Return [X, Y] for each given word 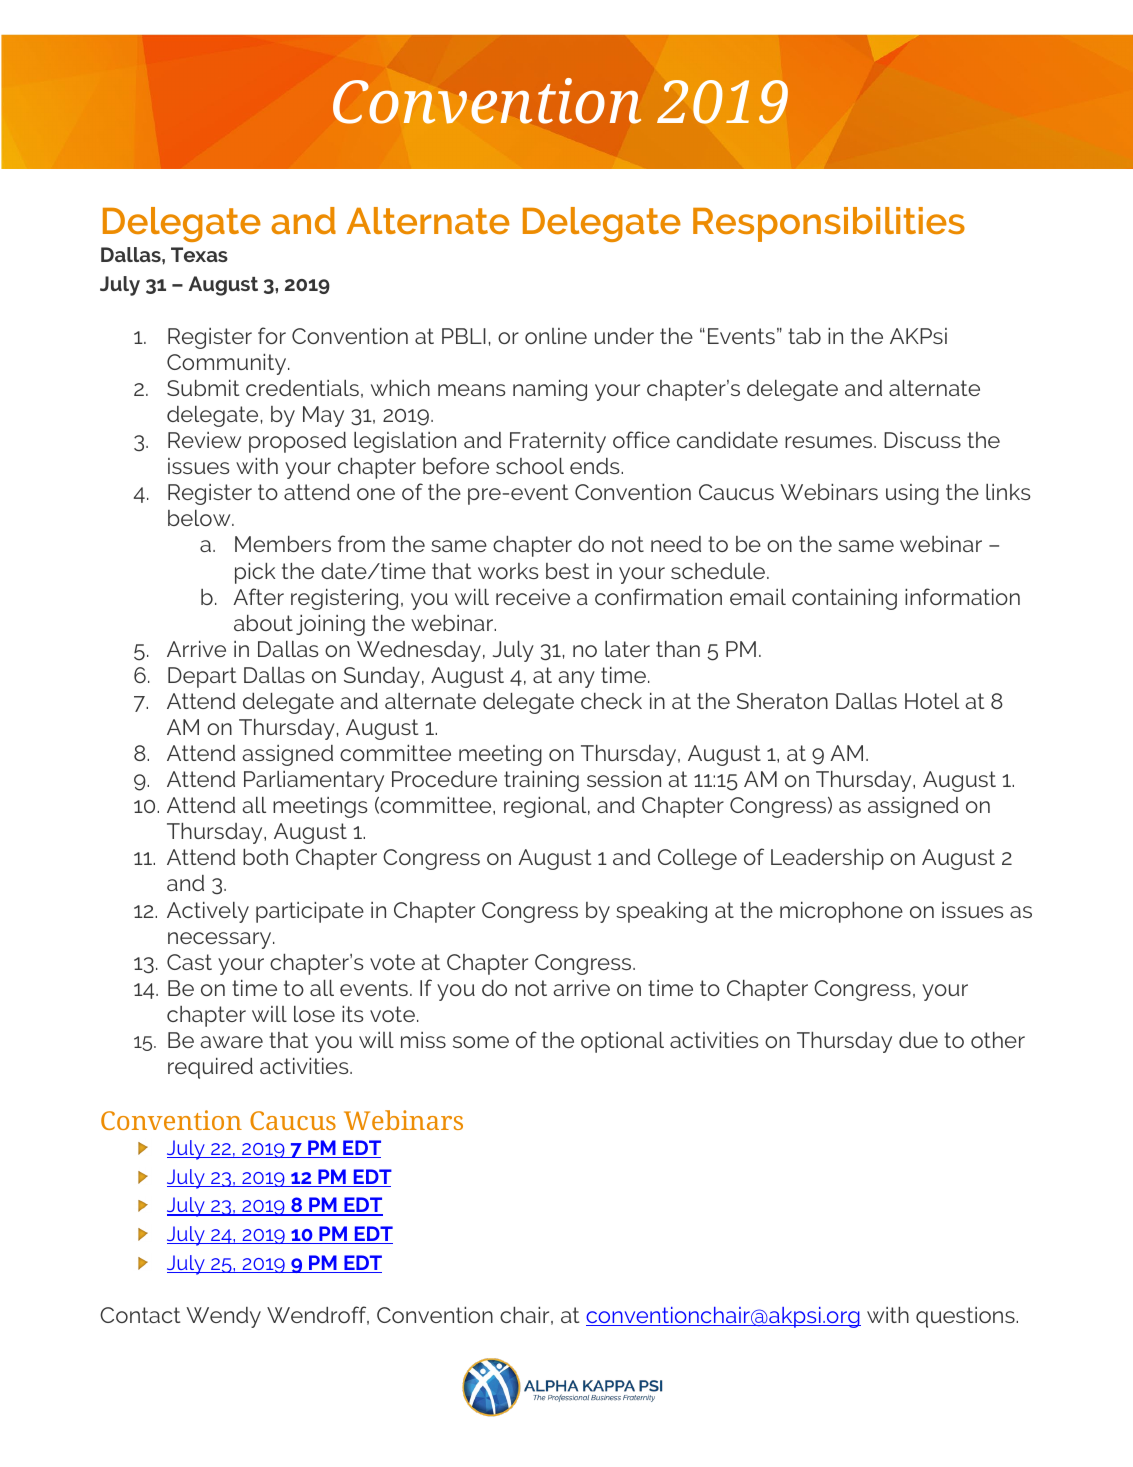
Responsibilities [829, 224]
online [556, 336]
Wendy [223, 1317]
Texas [199, 254]
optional [622, 1042]
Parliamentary [314, 781]
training [541, 781]
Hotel [932, 701]
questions [966, 1317]
